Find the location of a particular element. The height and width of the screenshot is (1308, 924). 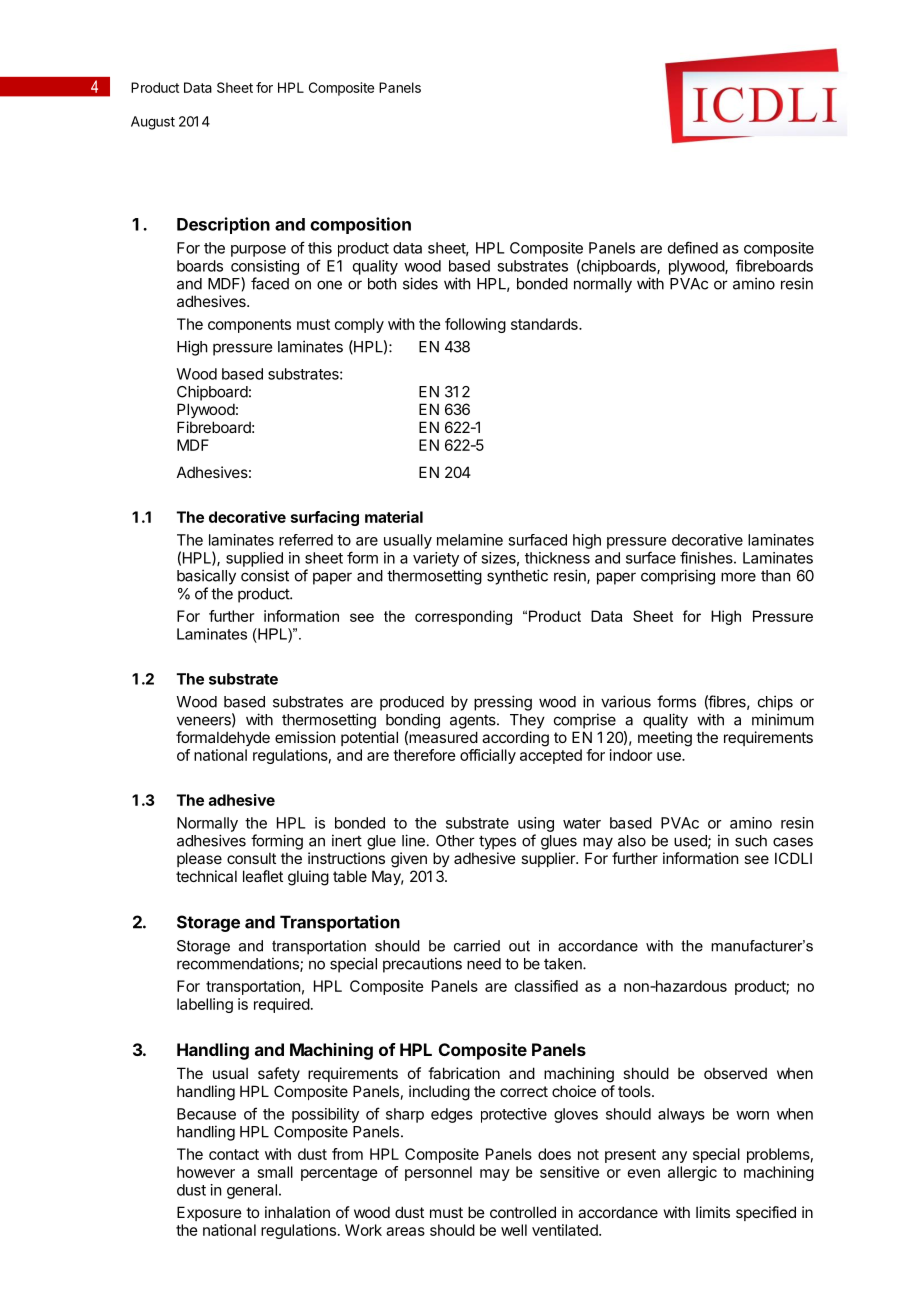

following is located at coordinates (475, 325).
